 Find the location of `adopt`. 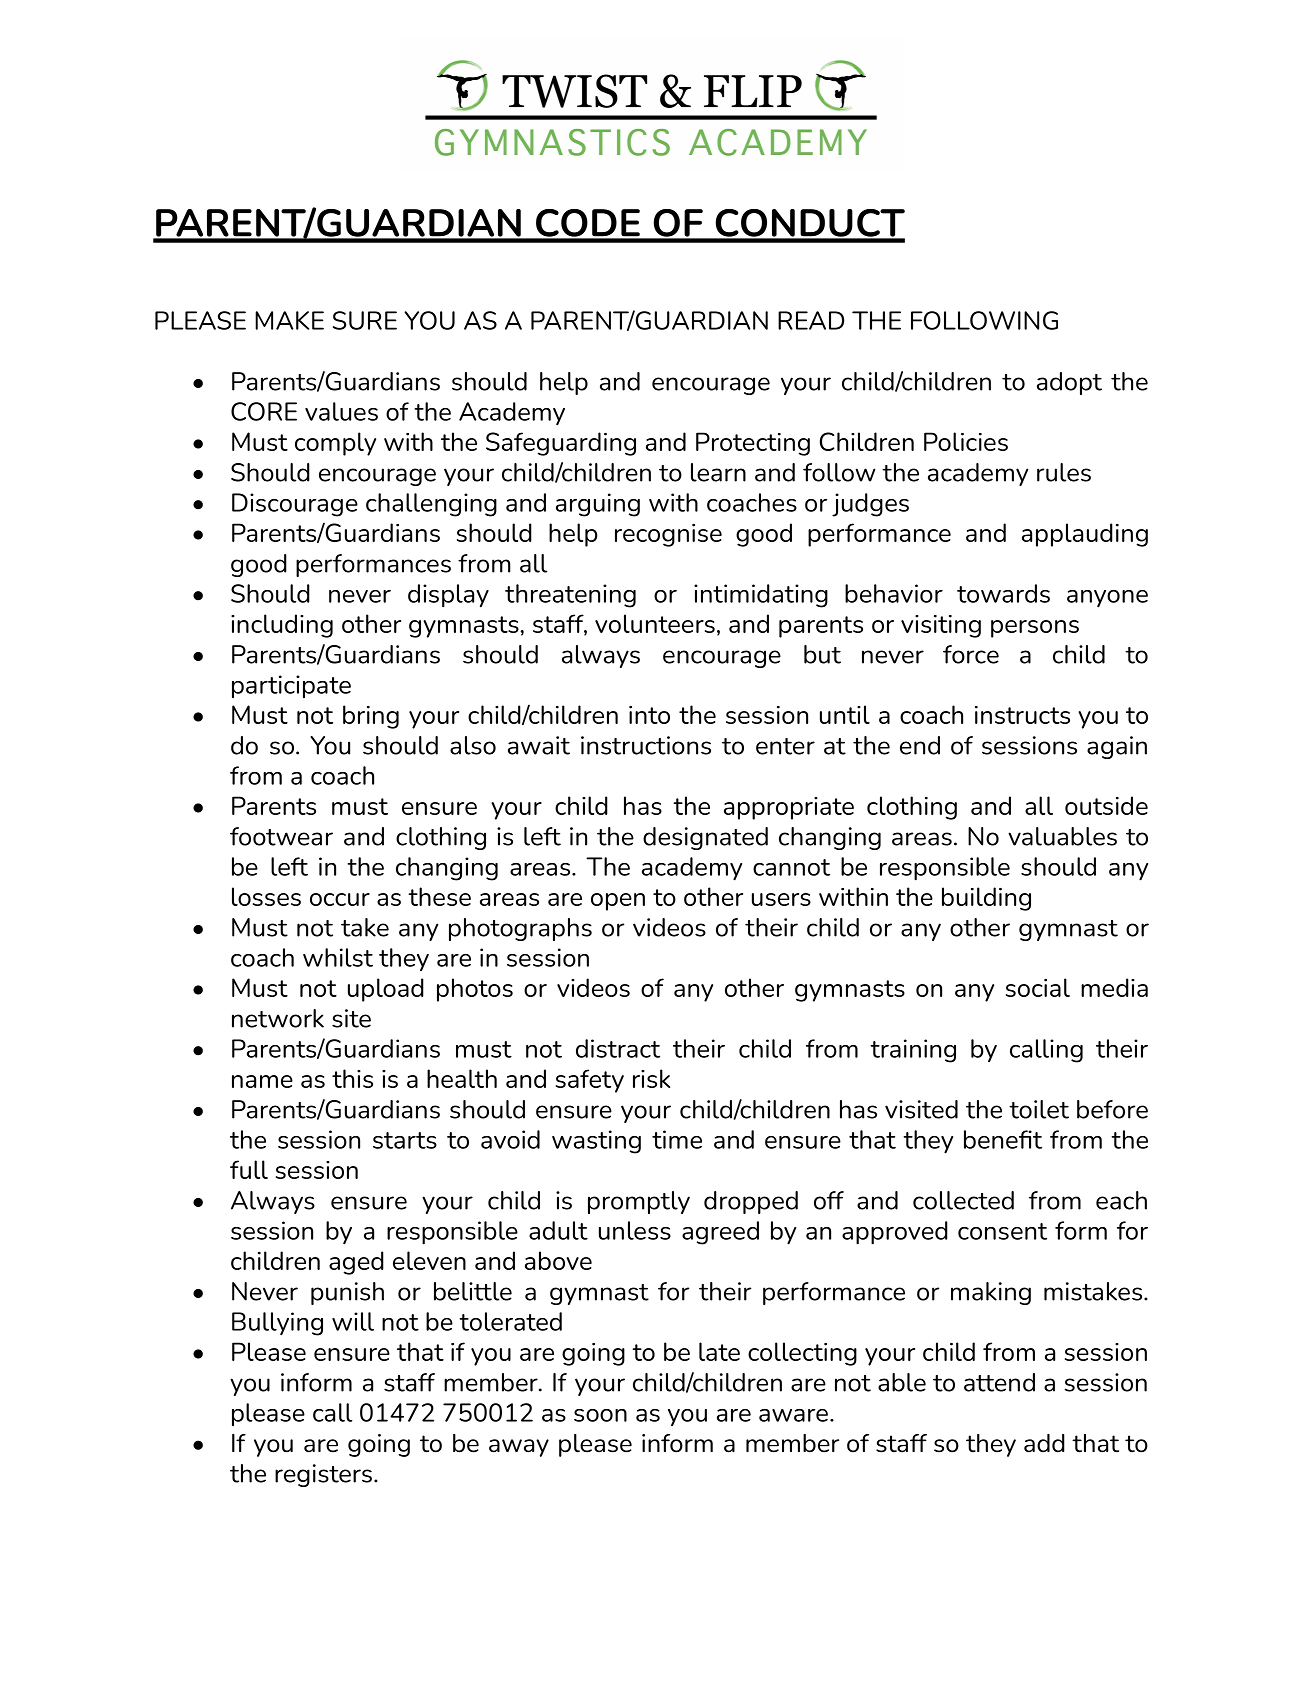

adopt is located at coordinates (1069, 383).
